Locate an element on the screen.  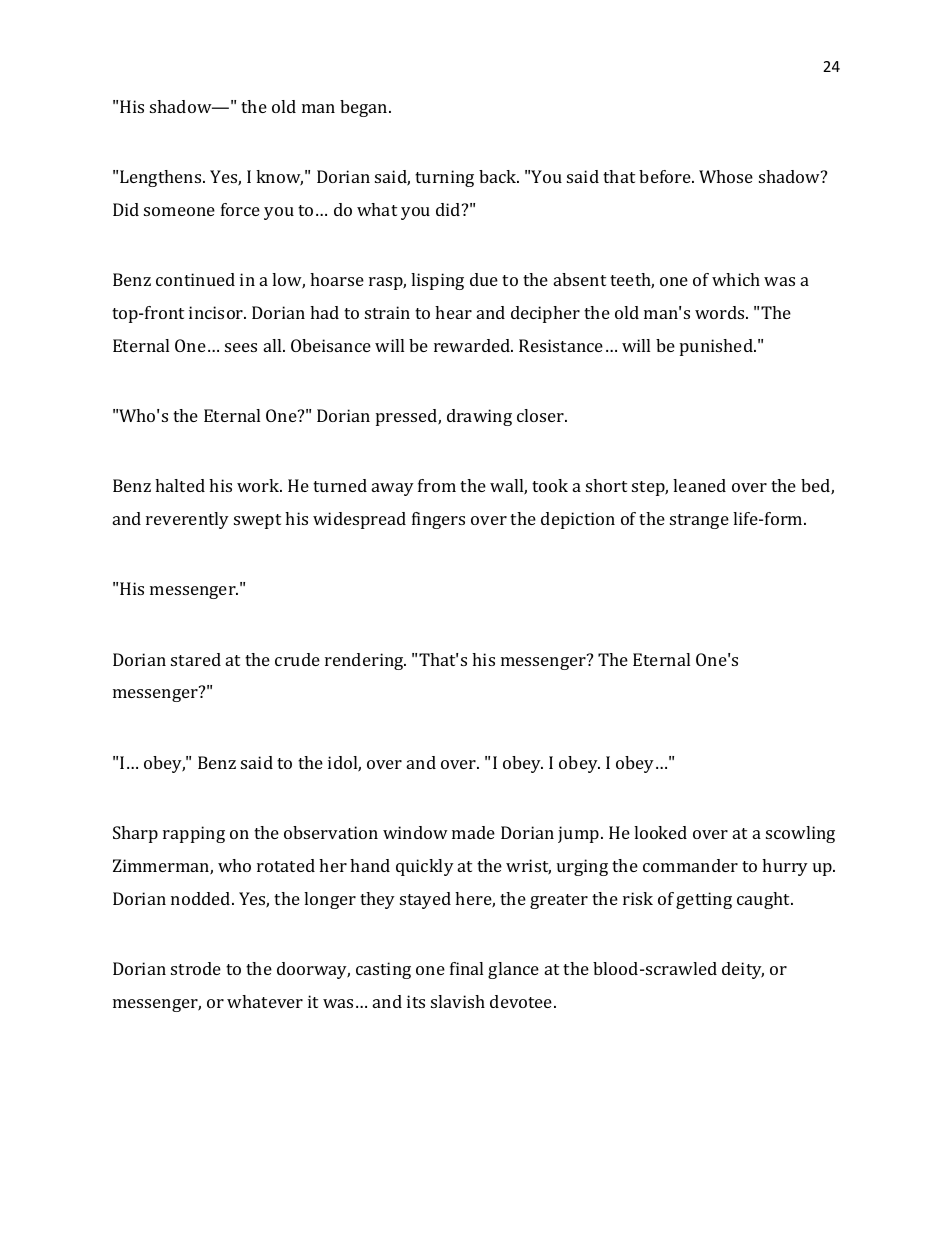
turning is located at coordinates (444, 178).
